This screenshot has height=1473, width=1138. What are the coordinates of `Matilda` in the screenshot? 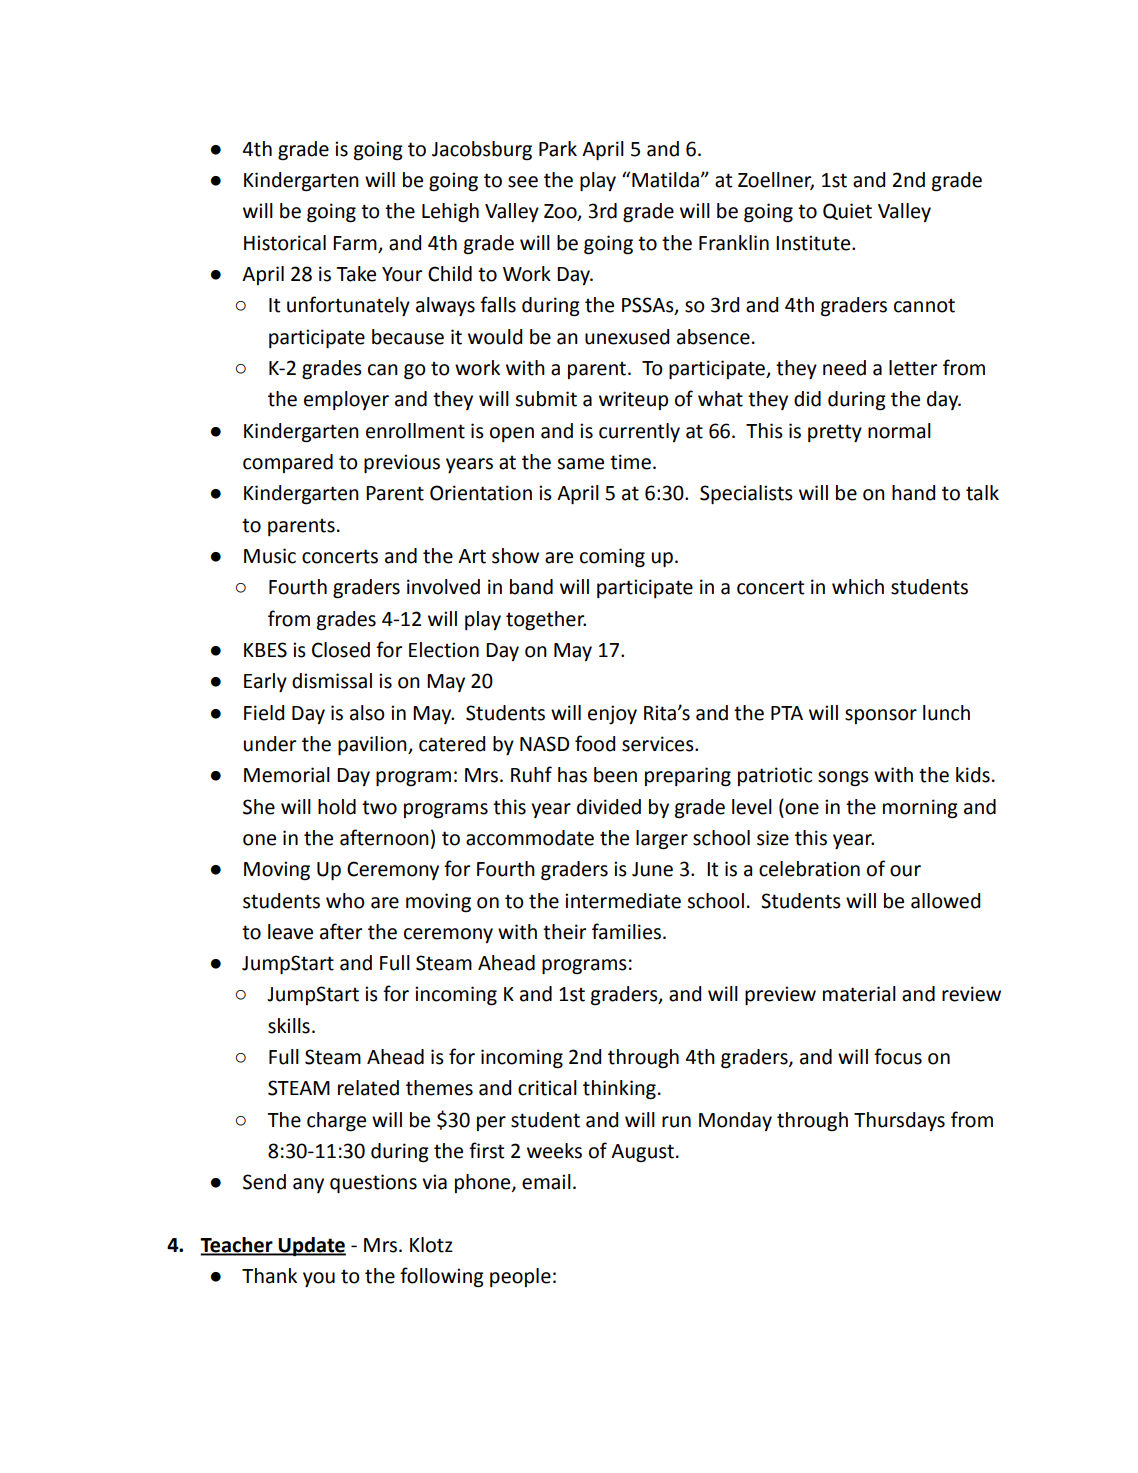 It's located at (665, 180).
